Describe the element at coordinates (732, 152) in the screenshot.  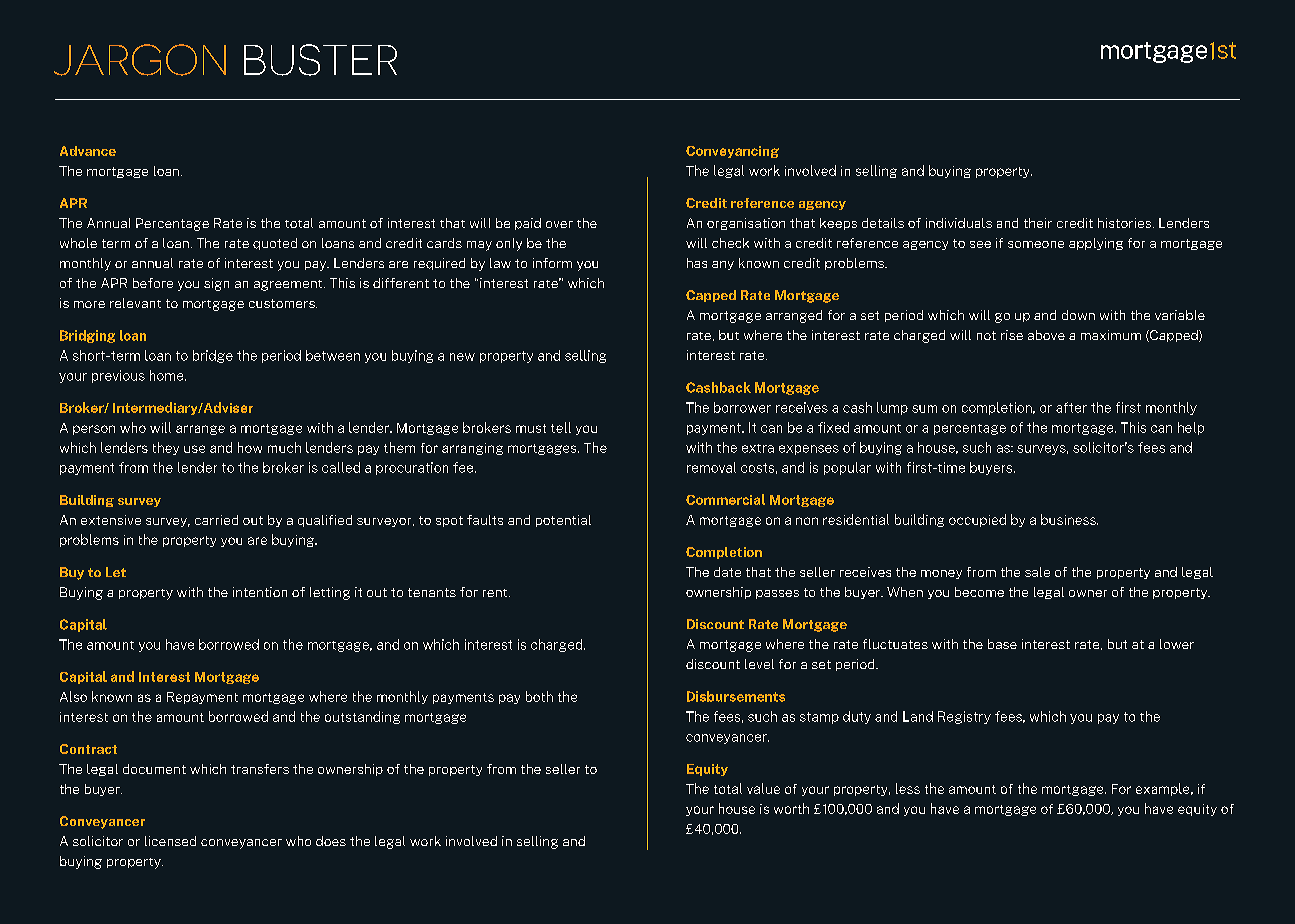
I see `Conveyancing` at that location.
